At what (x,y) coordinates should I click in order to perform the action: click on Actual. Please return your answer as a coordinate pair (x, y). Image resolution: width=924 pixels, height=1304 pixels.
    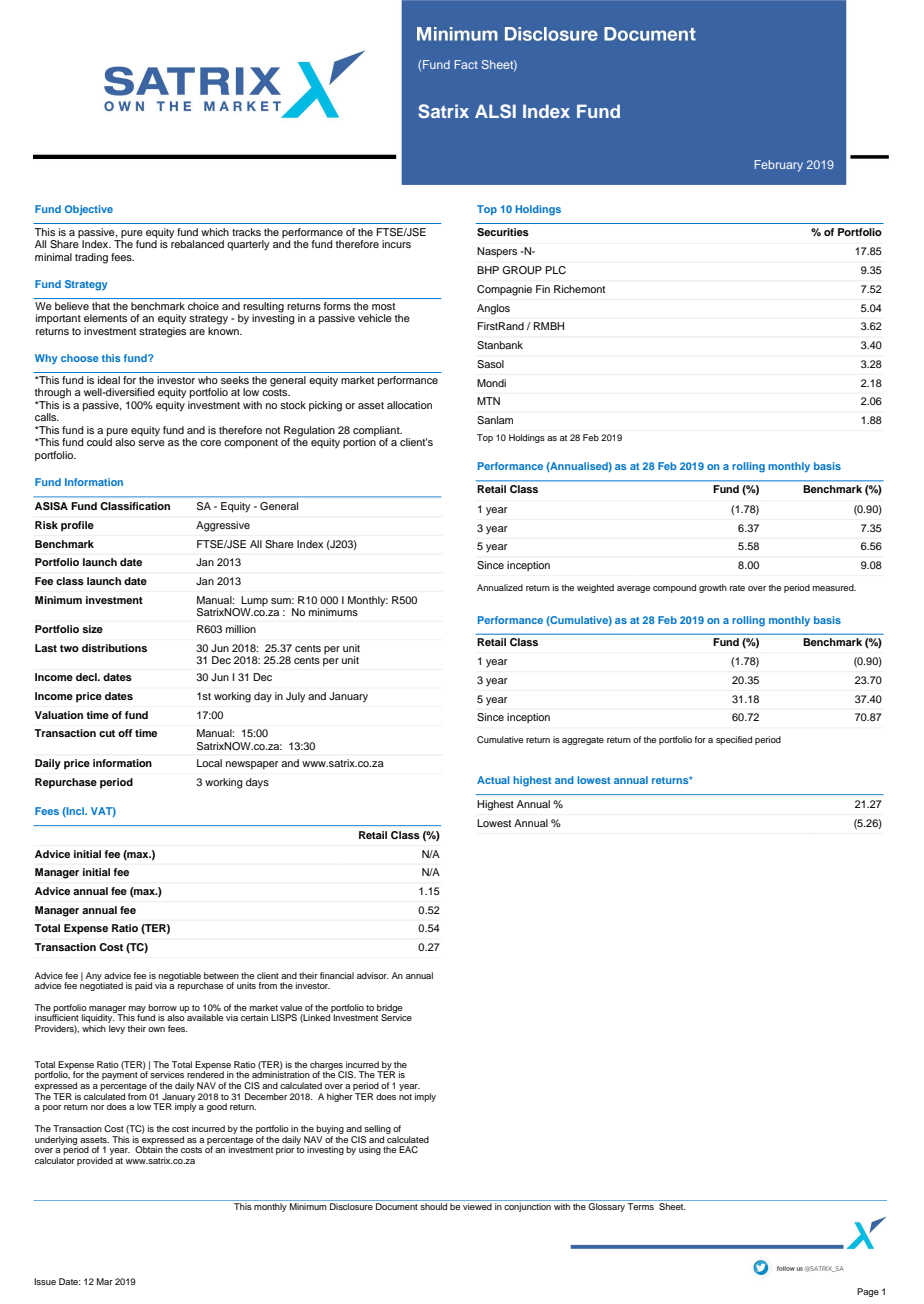
    Looking at the image, I should click on (493, 780).
